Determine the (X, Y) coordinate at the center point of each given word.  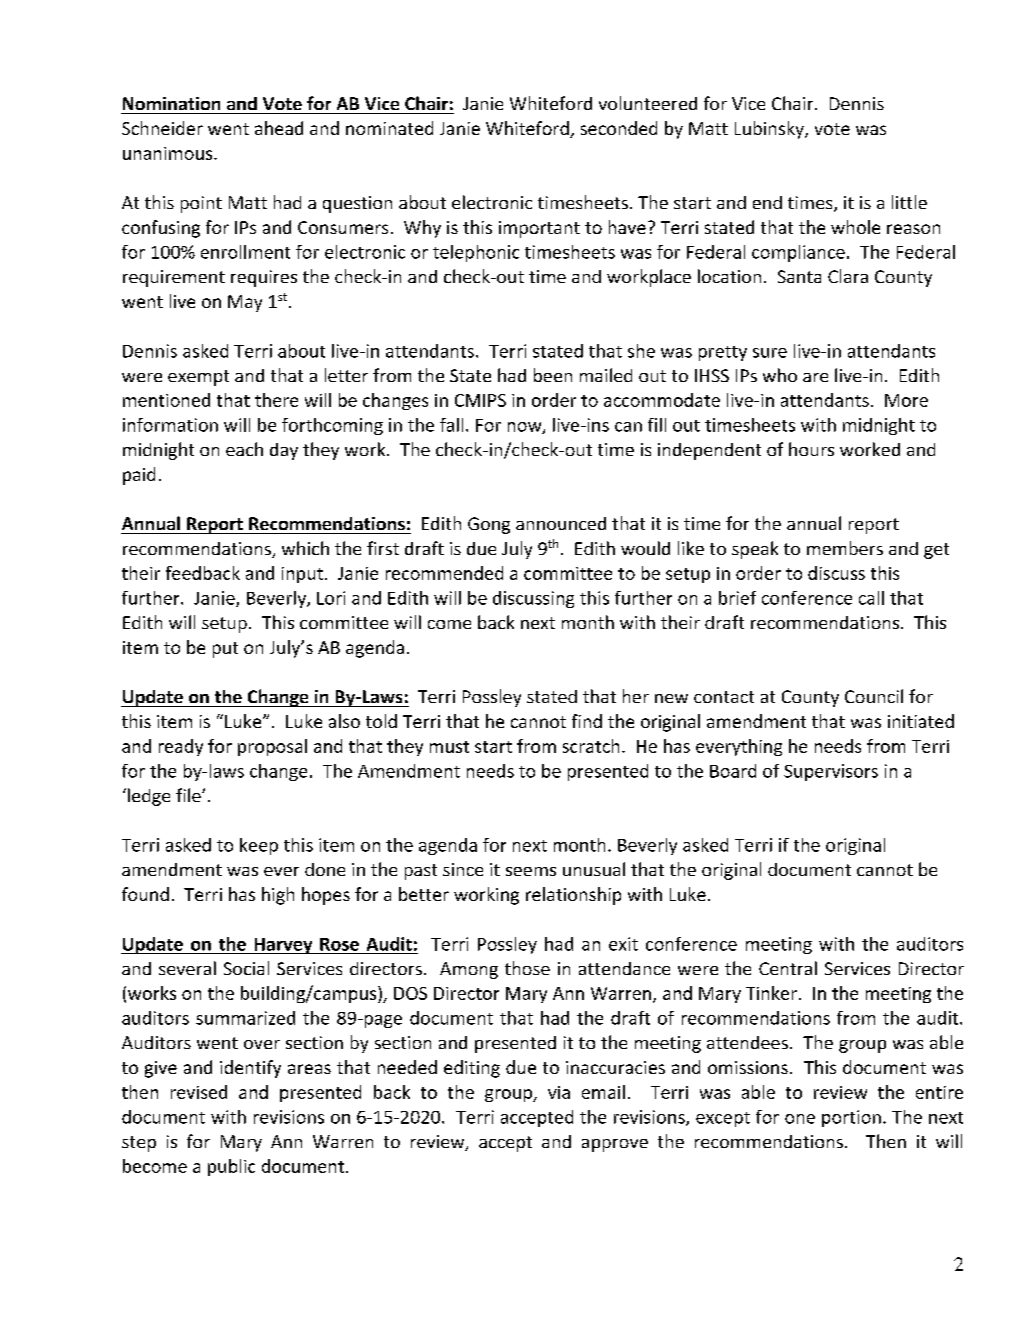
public (231, 1167)
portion (851, 1118)
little (909, 202)
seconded (619, 128)
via (559, 1092)
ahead (279, 128)
